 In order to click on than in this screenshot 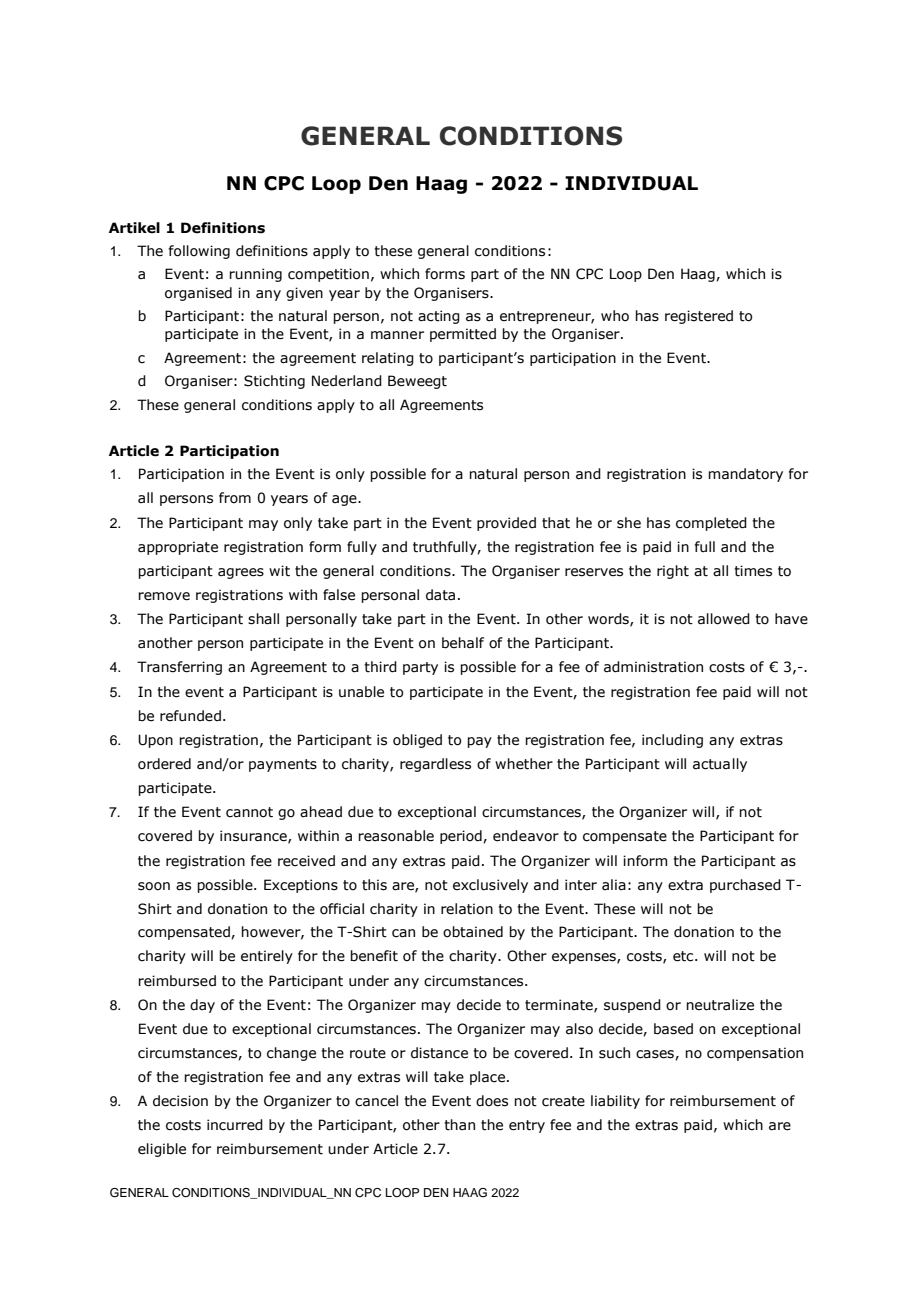, I will do `click(459, 1125)`.
